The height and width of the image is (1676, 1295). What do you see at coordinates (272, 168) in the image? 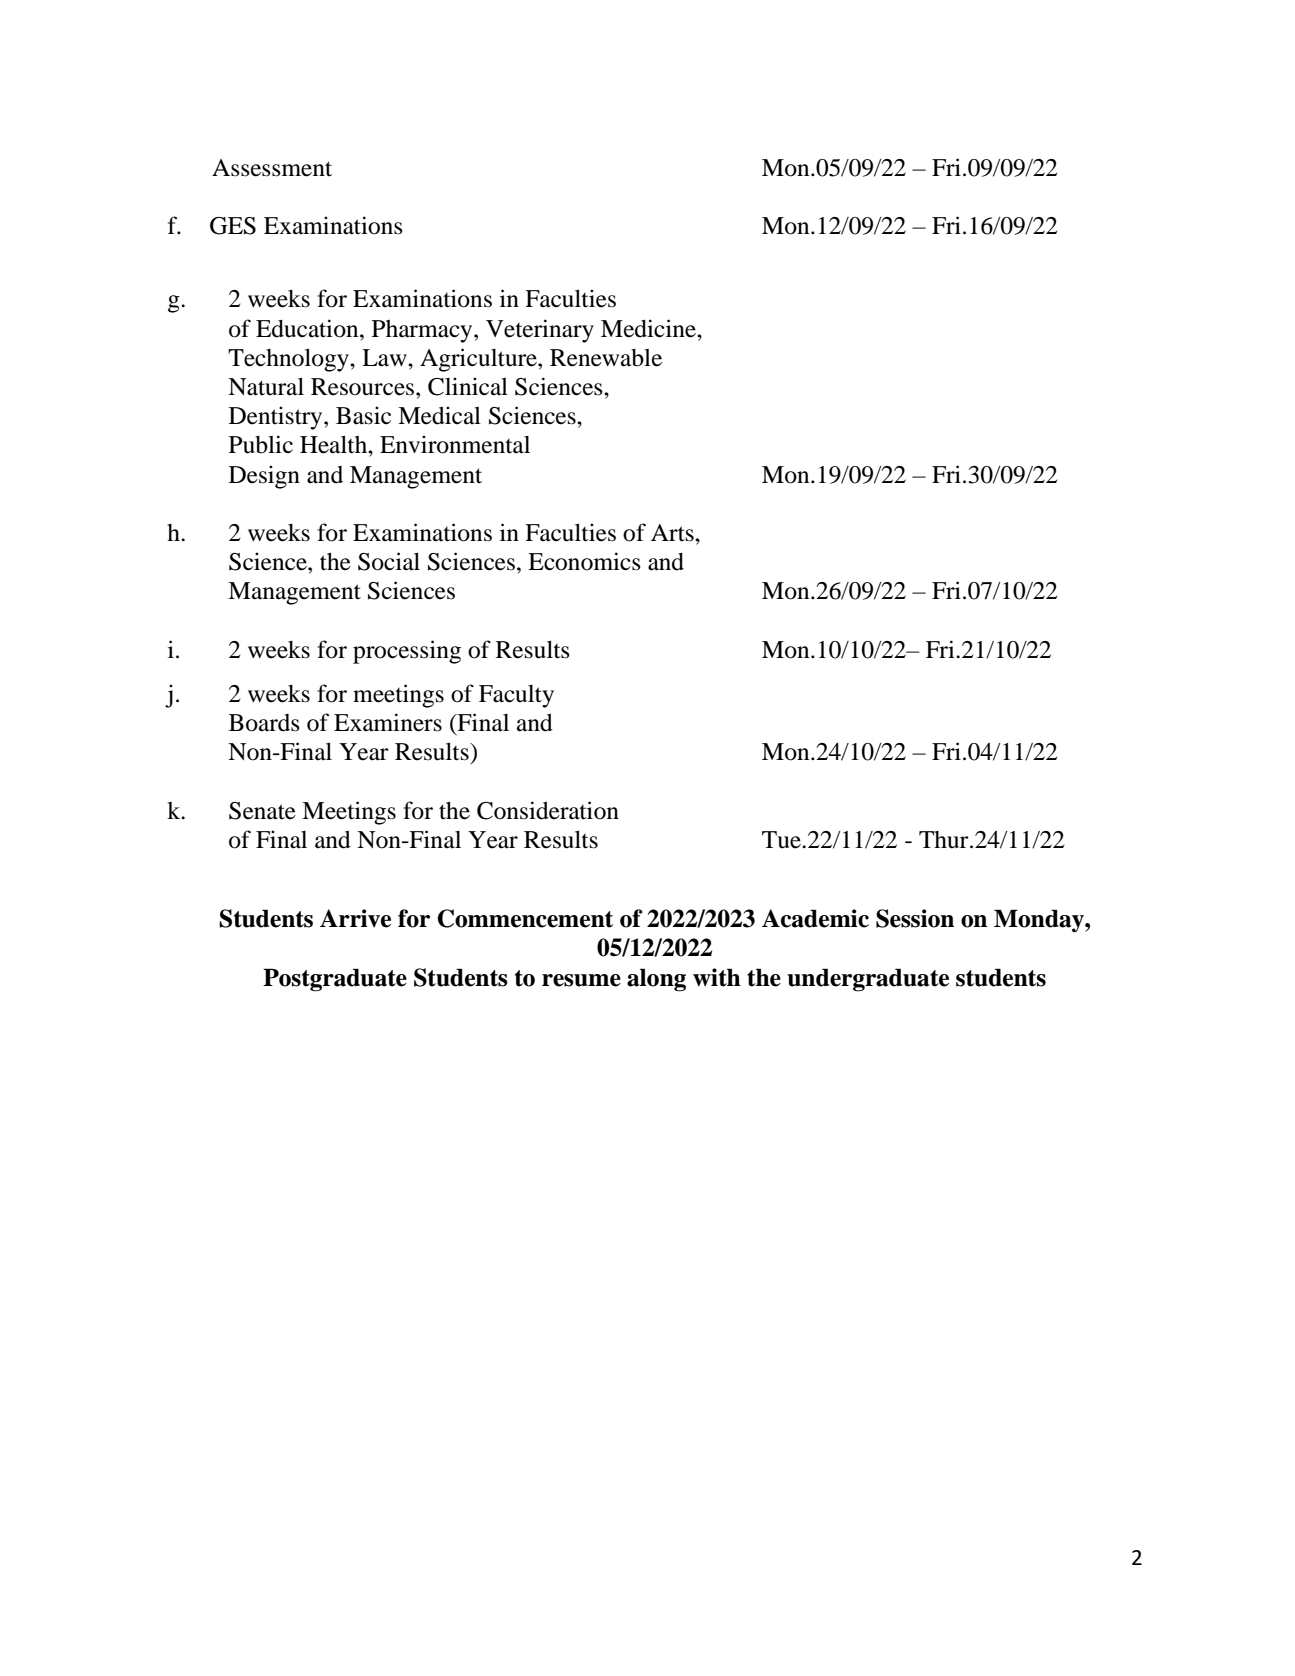
I see `Assessment` at bounding box center [272, 168].
